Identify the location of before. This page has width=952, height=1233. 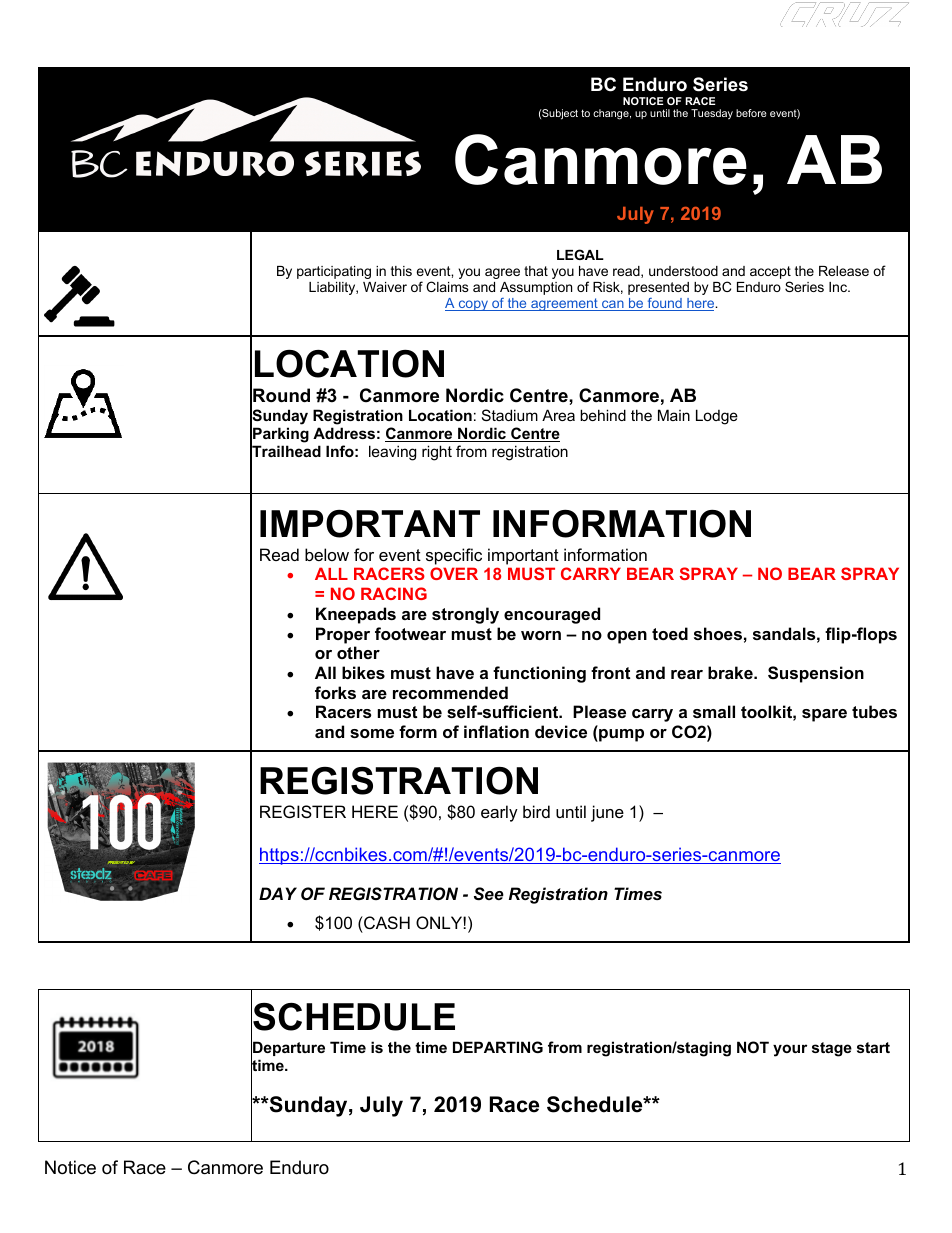
(751, 113).
